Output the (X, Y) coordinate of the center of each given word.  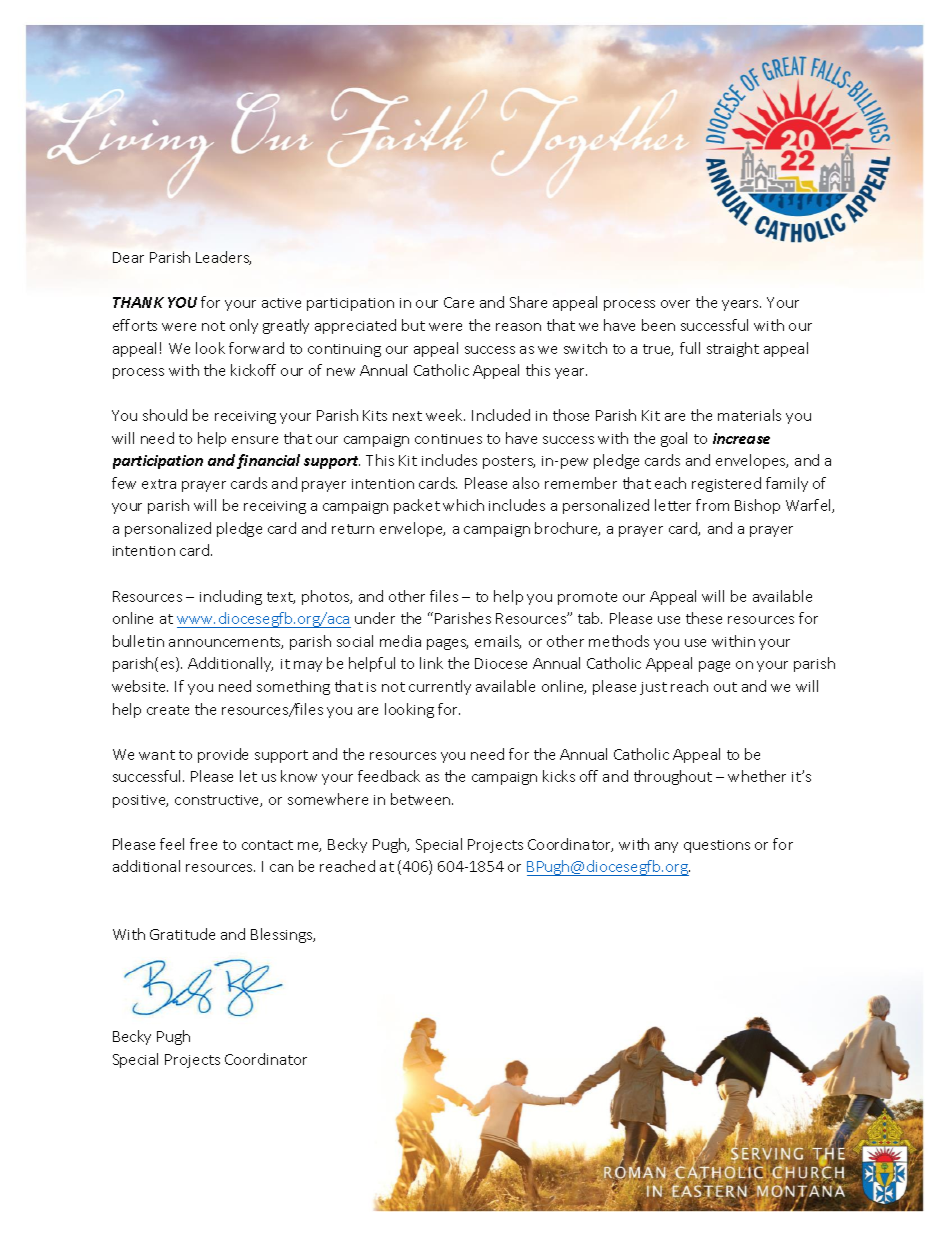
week (445, 415)
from (712, 505)
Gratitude (182, 934)
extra (159, 484)
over (675, 304)
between (422, 799)
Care (459, 302)
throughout (673, 777)
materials (749, 415)
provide (223, 755)
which (463, 505)
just (653, 688)
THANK (138, 302)
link (431, 663)
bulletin (138, 641)
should (165, 415)
